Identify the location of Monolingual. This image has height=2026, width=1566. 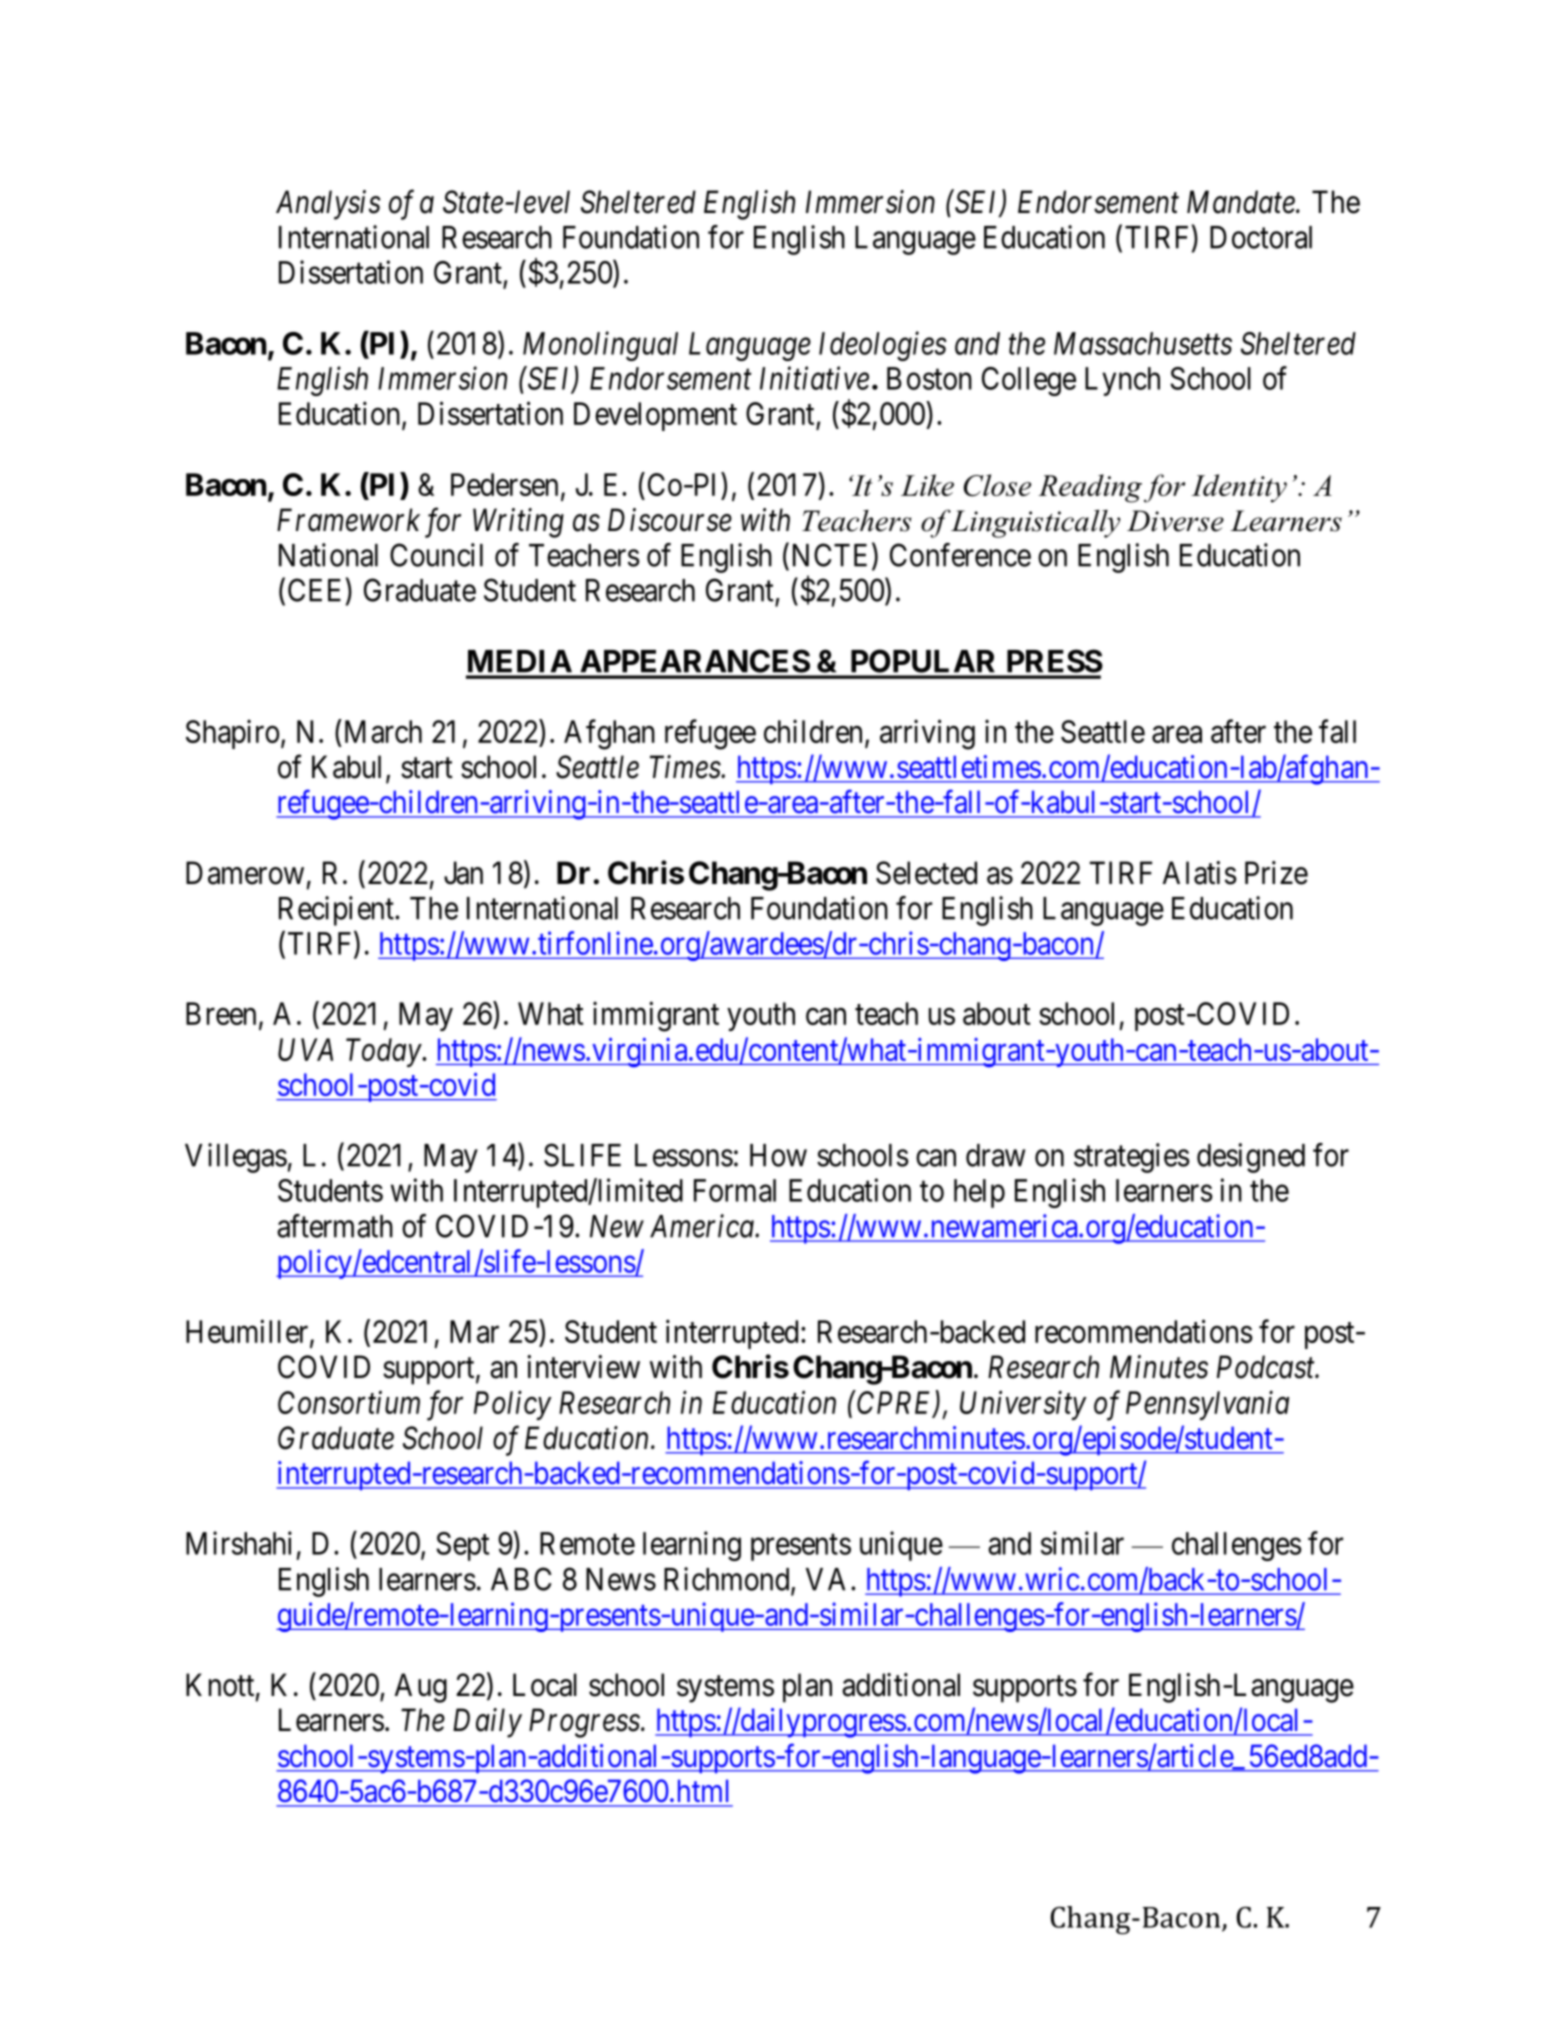
(600, 346).
